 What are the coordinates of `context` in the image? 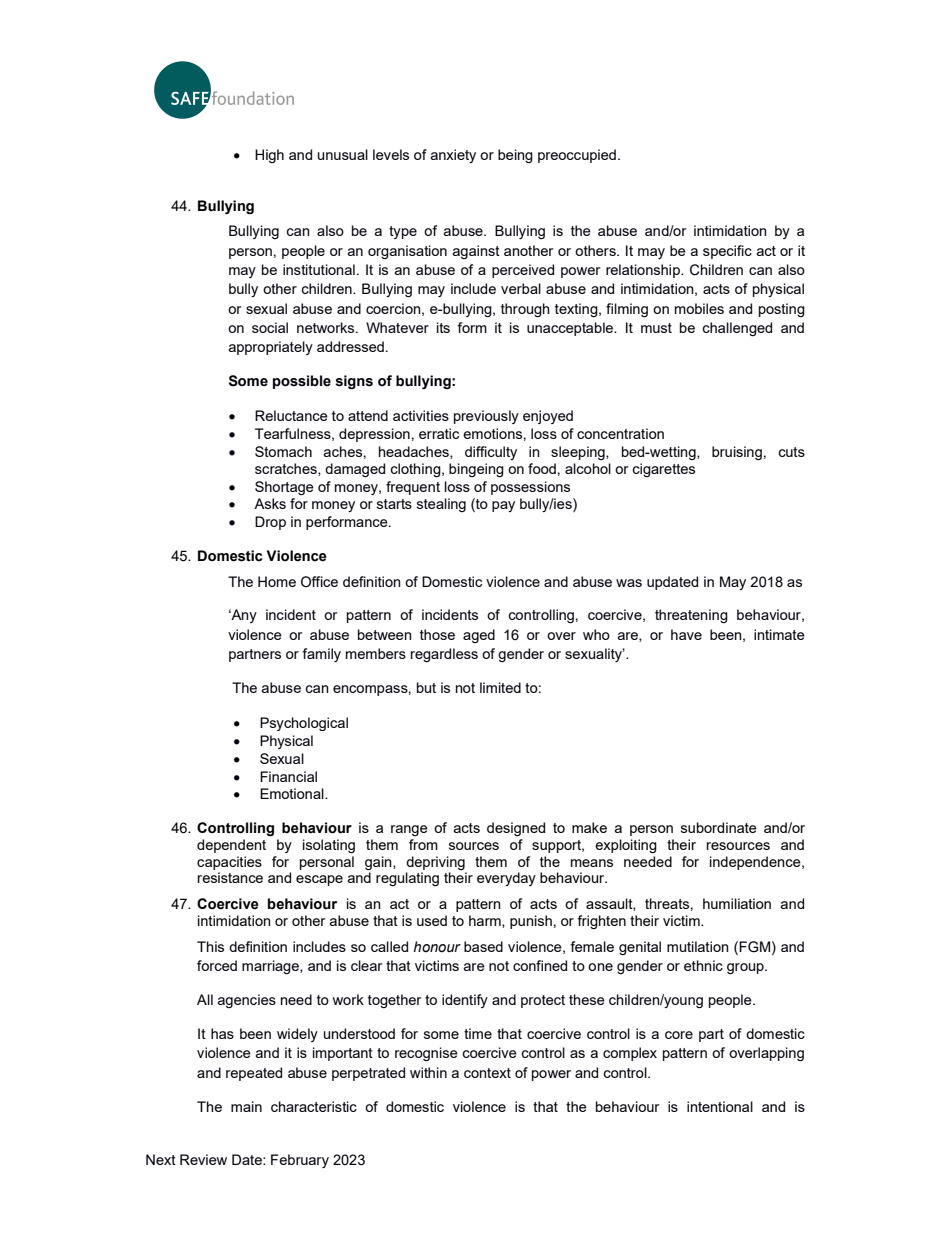 It's located at (487, 1073).
